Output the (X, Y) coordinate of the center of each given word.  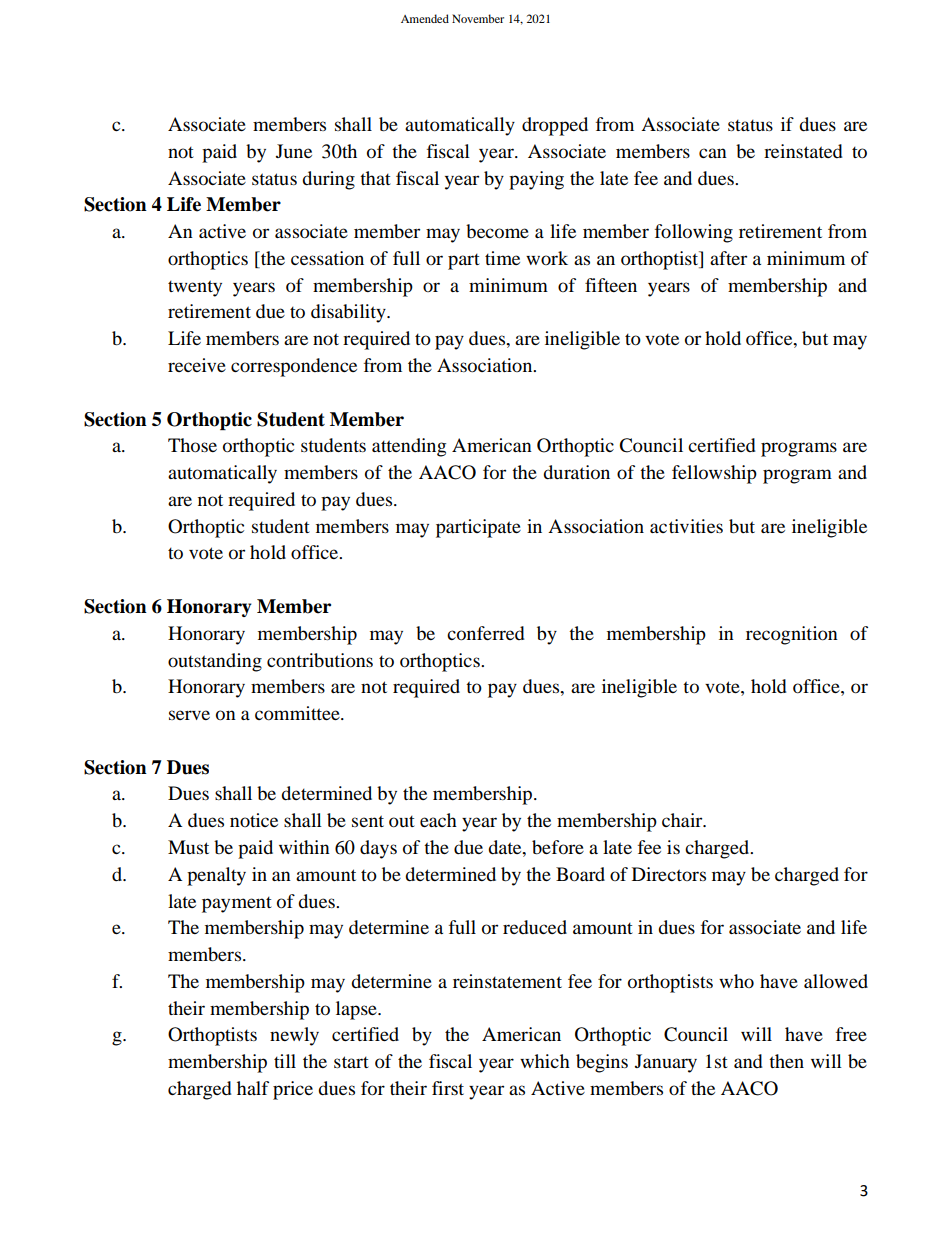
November (478, 18)
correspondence (294, 367)
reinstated (803, 151)
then (786, 1061)
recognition (792, 635)
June (294, 151)
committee (298, 713)
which (545, 1061)
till (285, 1061)
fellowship (714, 474)
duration (576, 472)
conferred (486, 633)
